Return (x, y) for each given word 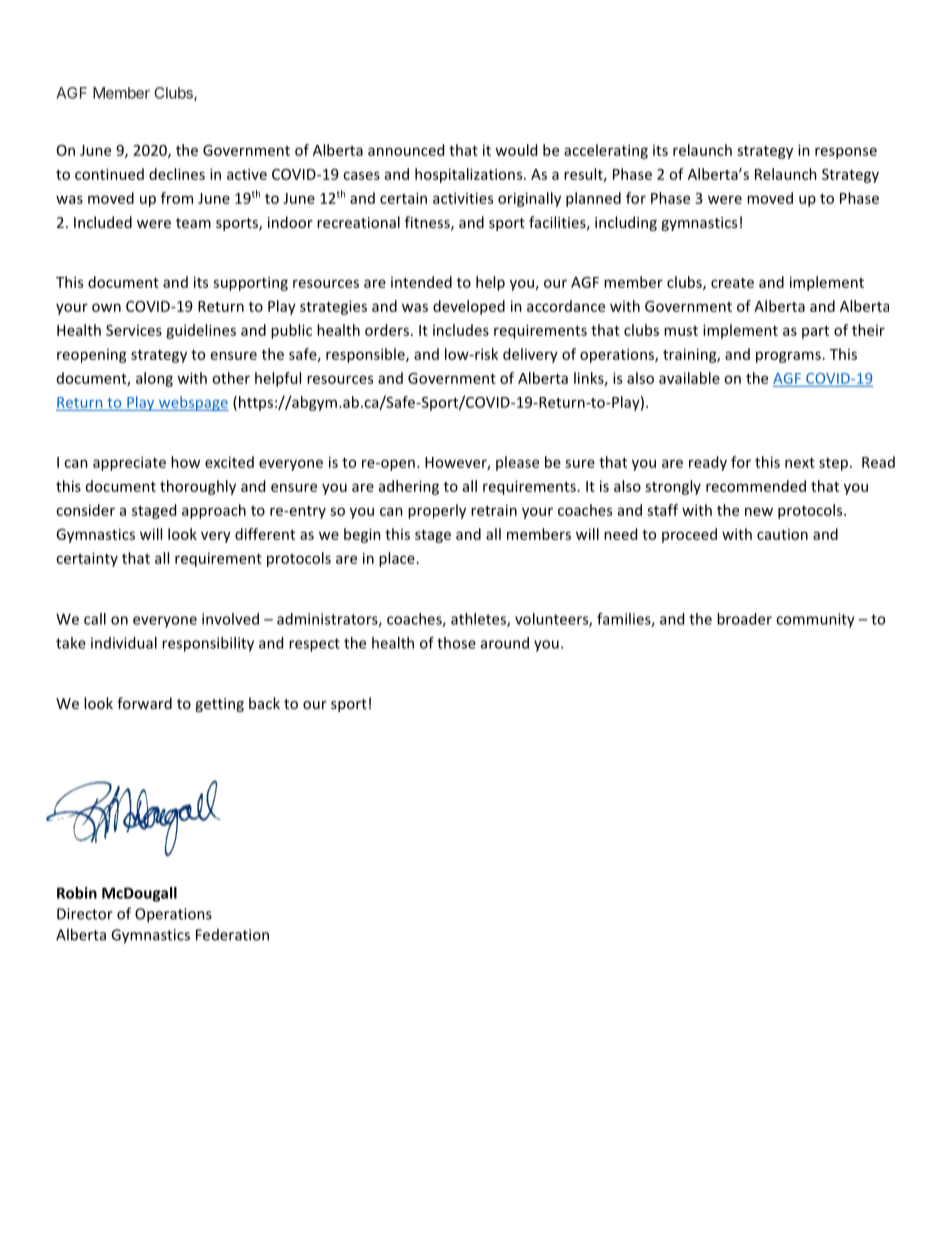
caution (782, 534)
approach (214, 511)
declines (177, 174)
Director (85, 914)
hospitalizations (470, 175)
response (846, 153)
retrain (494, 510)
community (815, 620)
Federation (232, 935)
